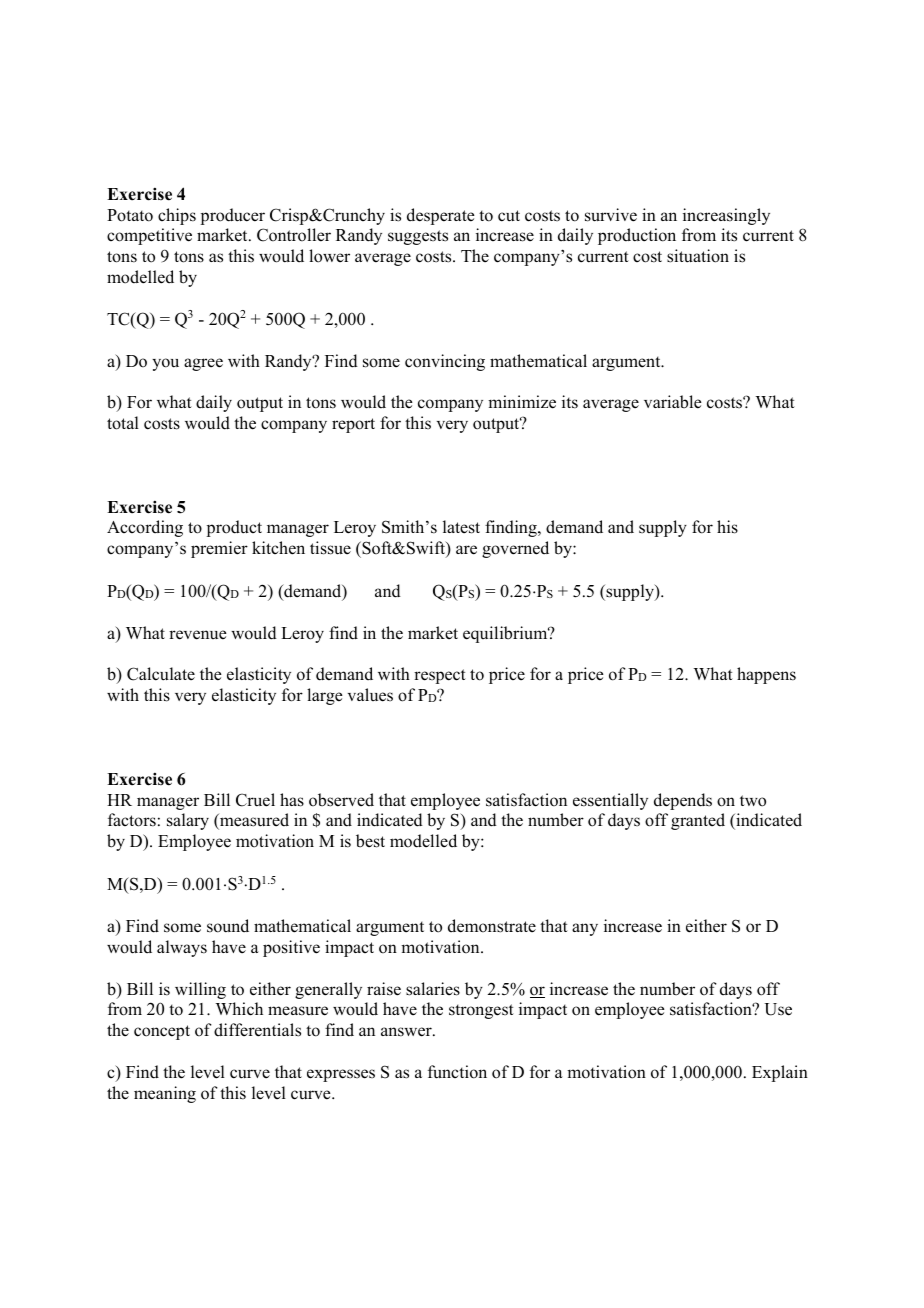 This document has height=1308, width=924. I want to click on suggests, so click(418, 237).
